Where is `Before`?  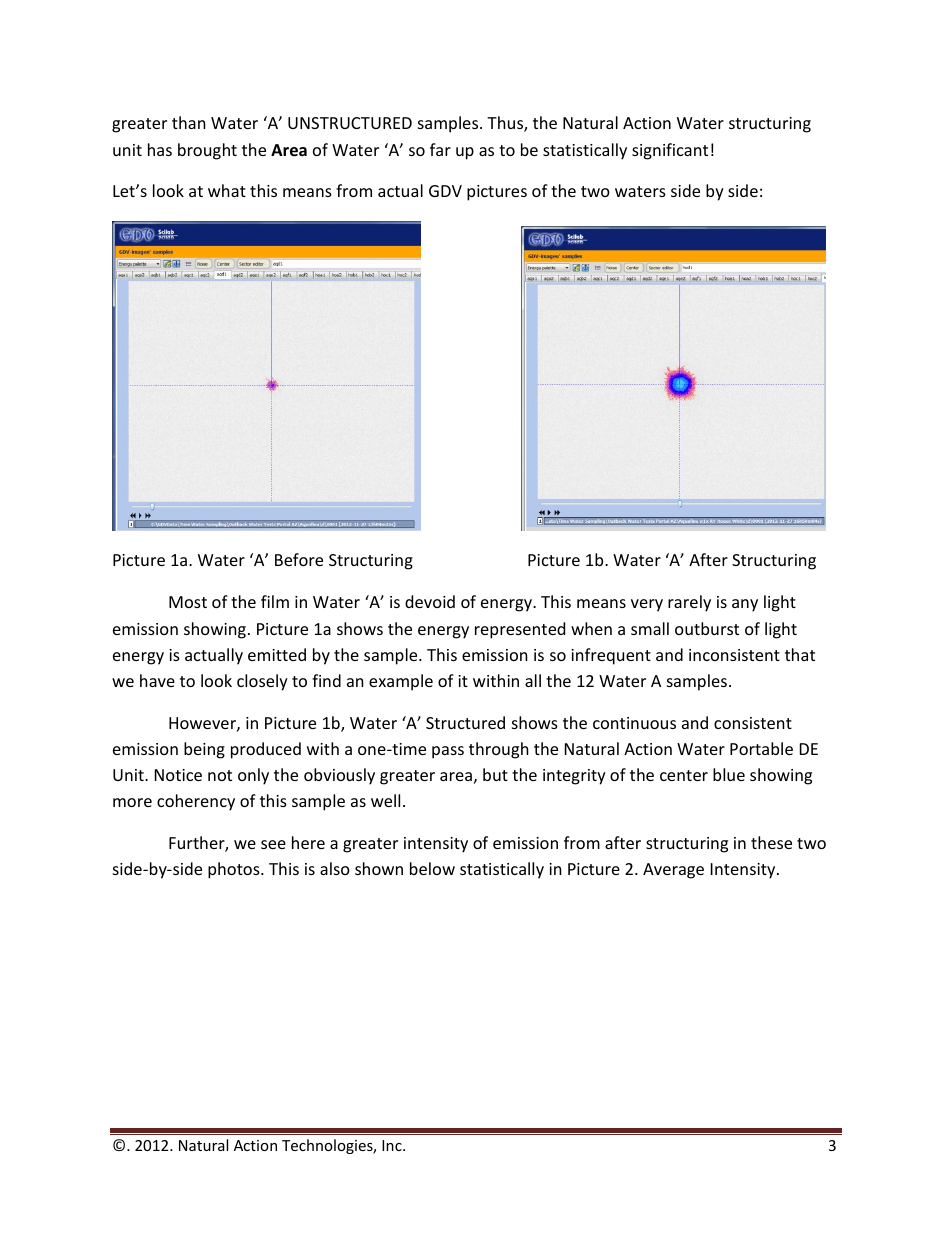 Before is located at coordinates (299, 559).
